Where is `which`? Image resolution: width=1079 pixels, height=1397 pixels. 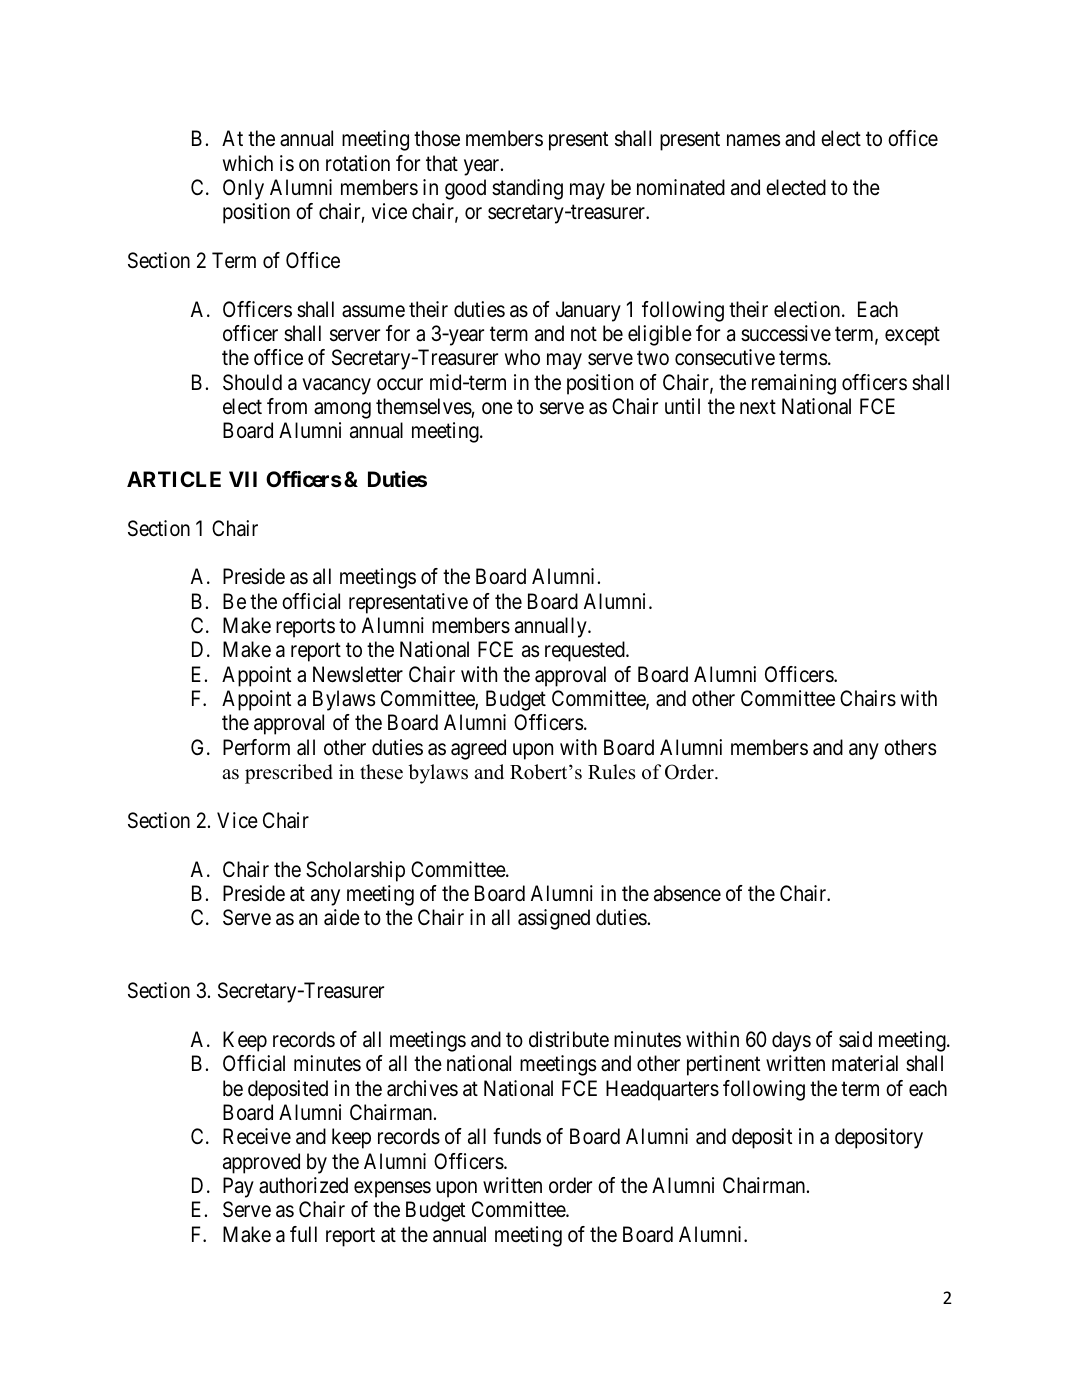
which is located at coordinates (248, 163).
